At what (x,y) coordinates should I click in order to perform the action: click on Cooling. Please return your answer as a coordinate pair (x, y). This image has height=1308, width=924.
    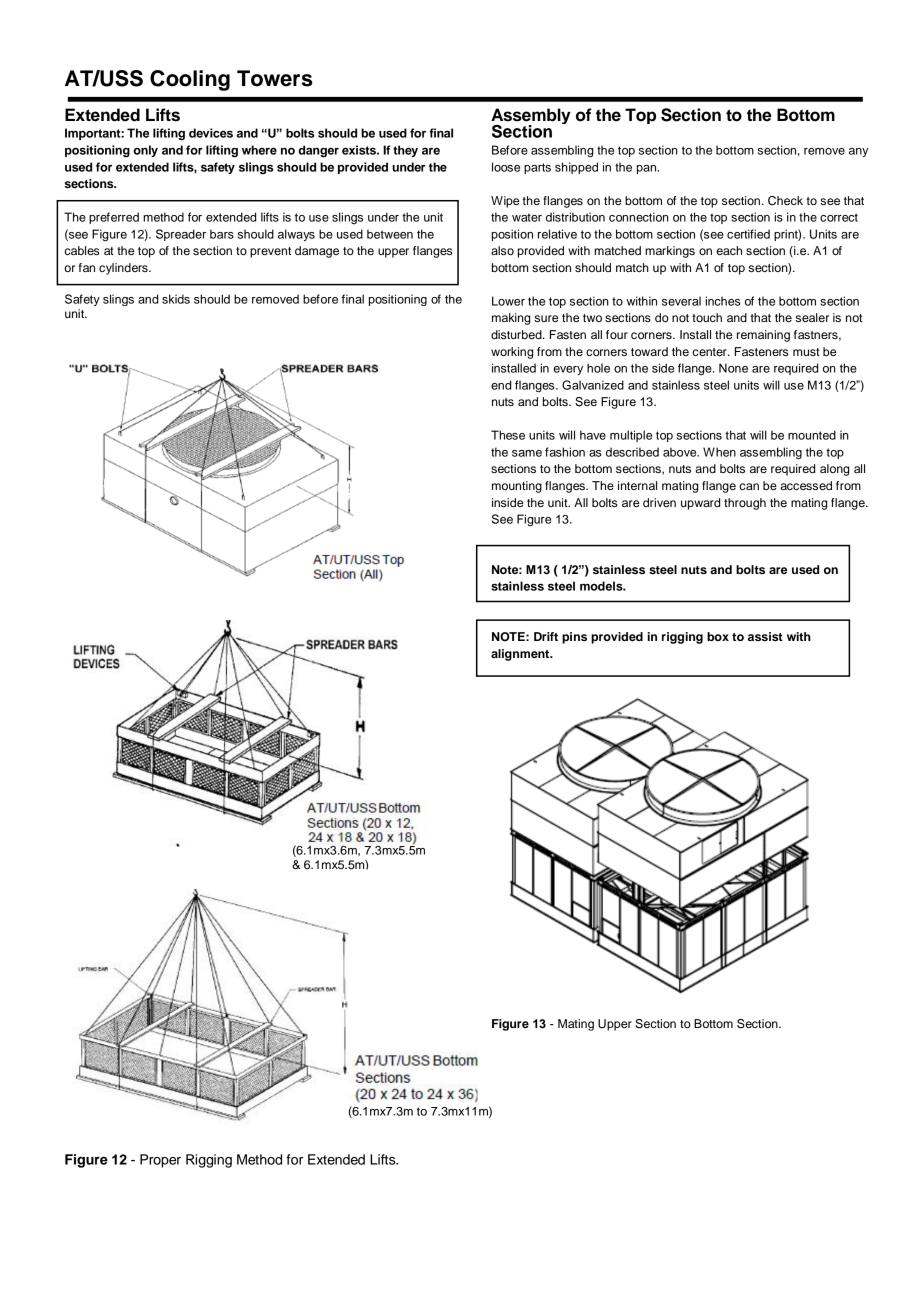
    Looking at the image, I should click on (190, 80).
